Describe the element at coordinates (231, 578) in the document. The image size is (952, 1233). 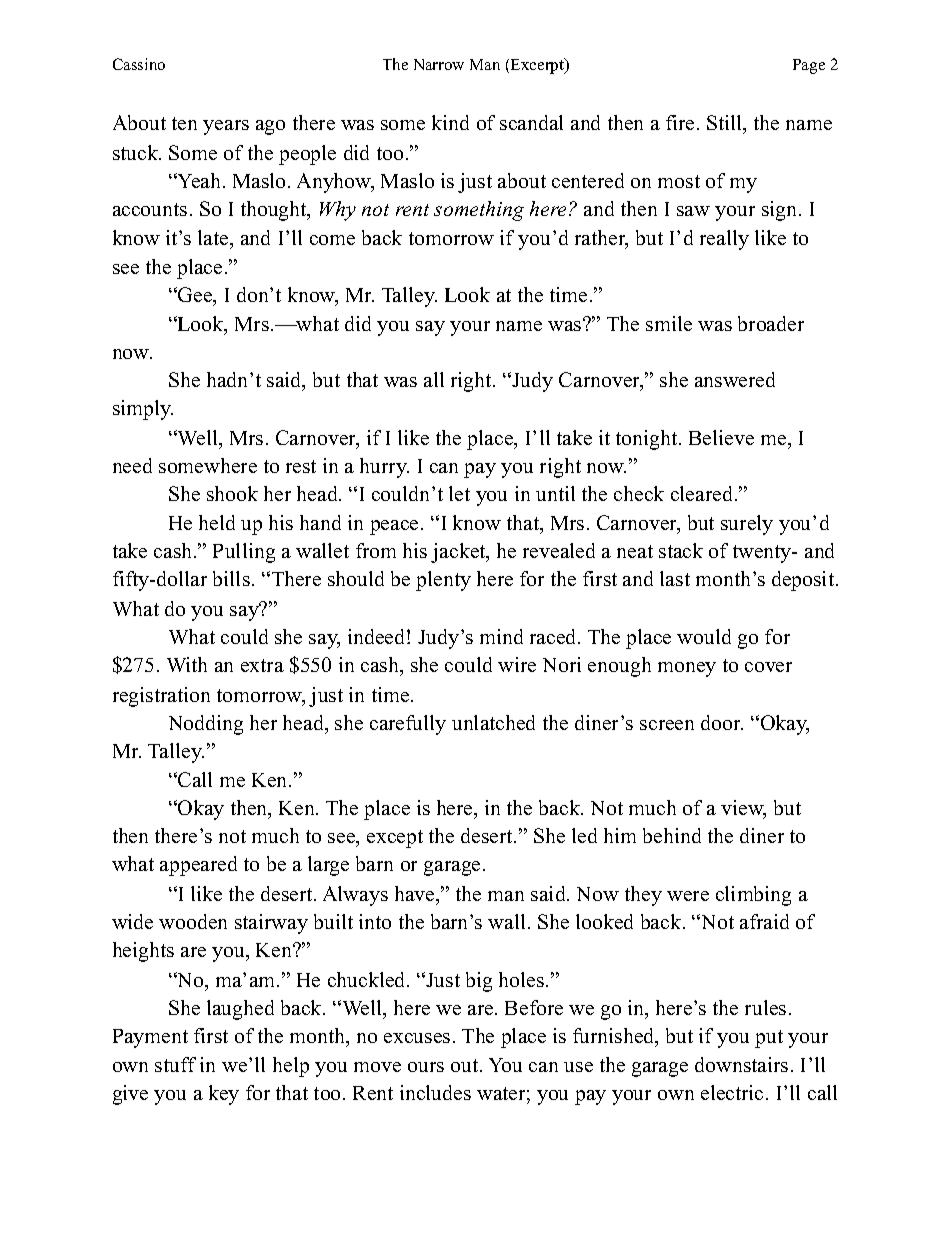
I see `bills` at that location.
